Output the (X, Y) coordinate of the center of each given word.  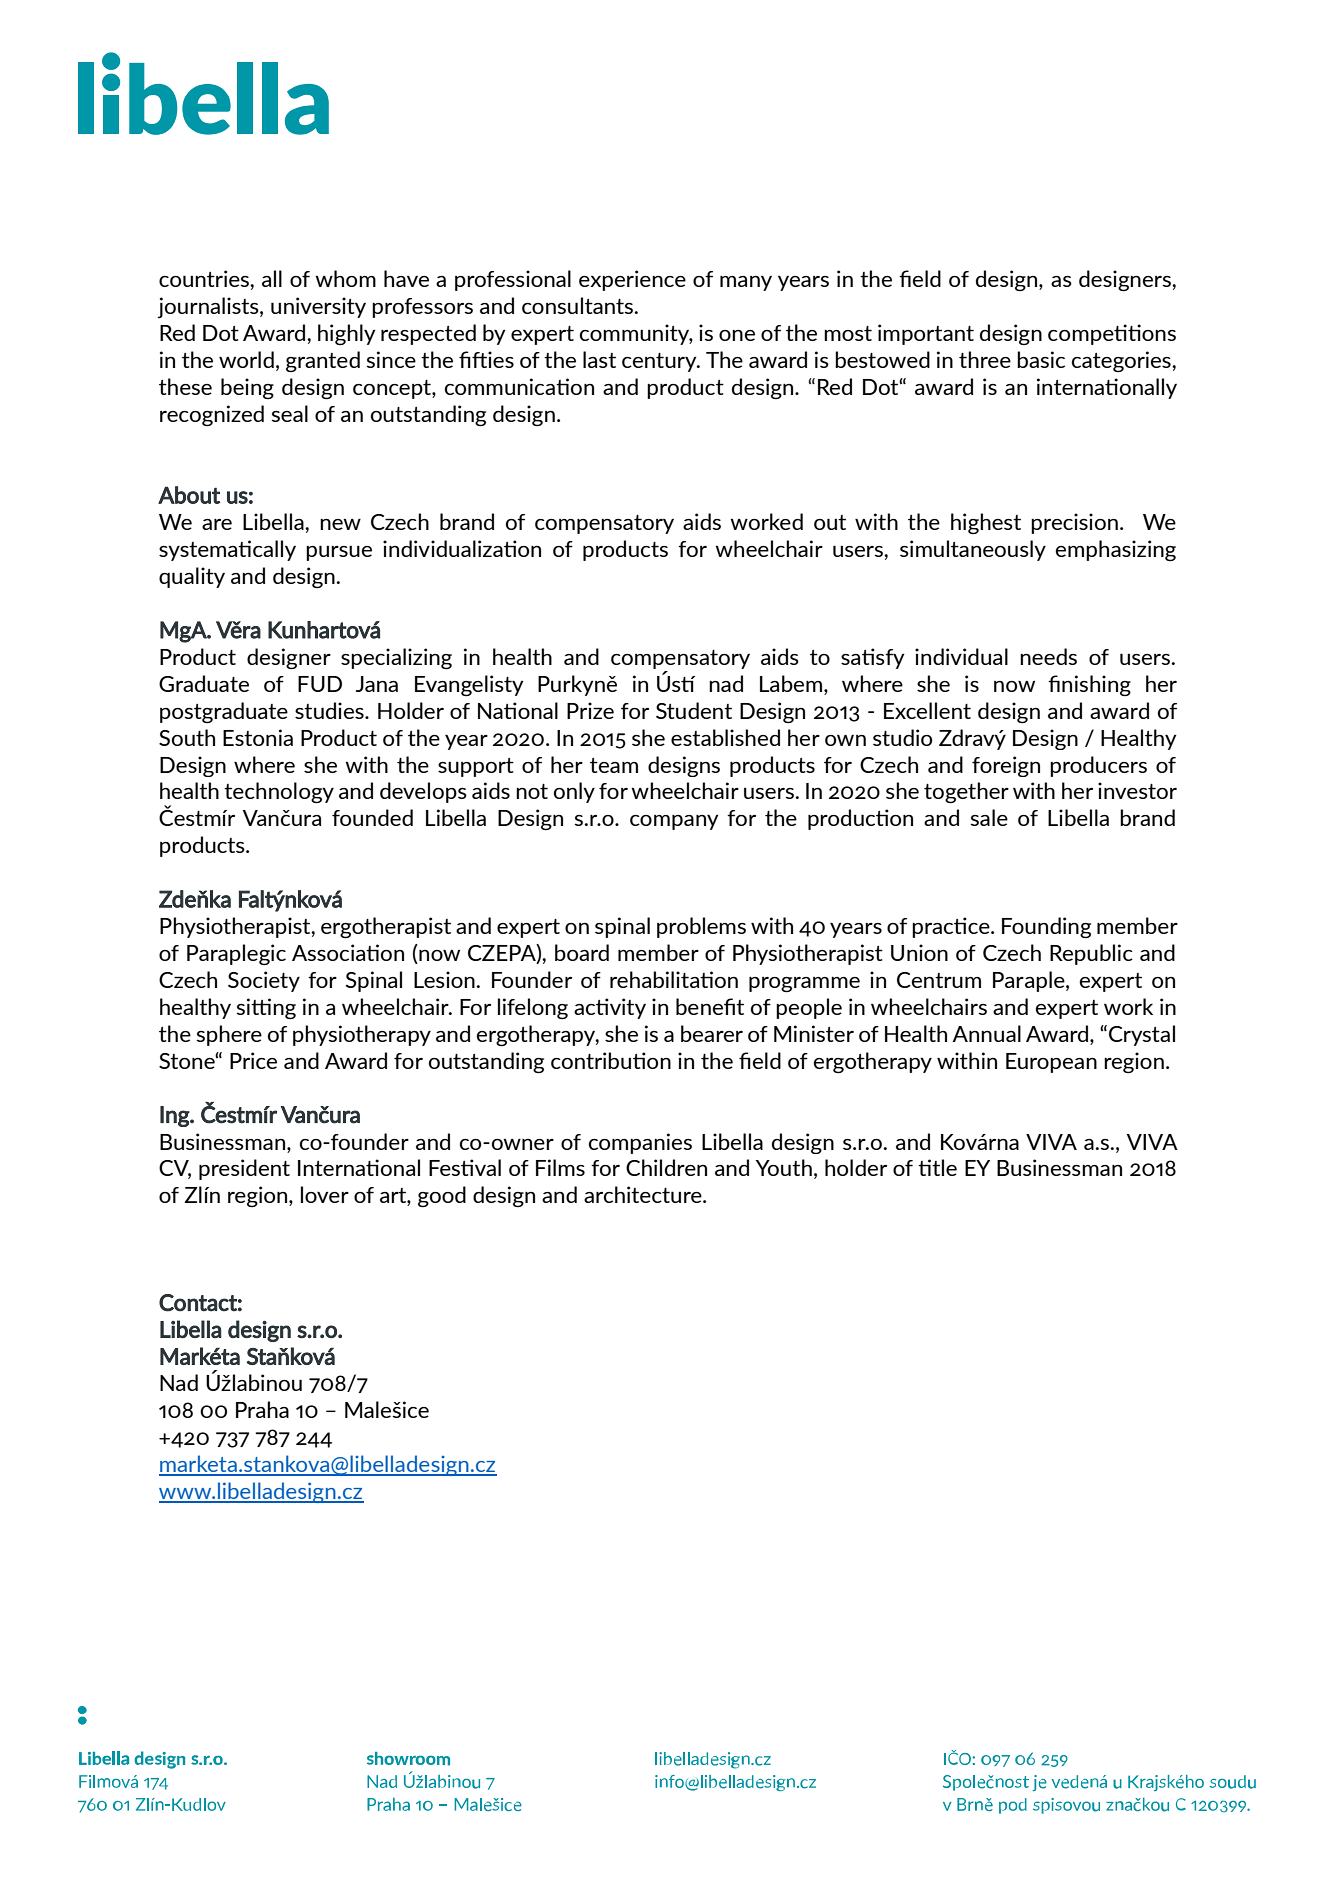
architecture (644, 1194)
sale (989, 817)
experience (632, 280)
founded (372, 817)
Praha (262, 1409)
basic (1041, 359)
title (937, 1167)
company (674, 822)
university (318, 307)
